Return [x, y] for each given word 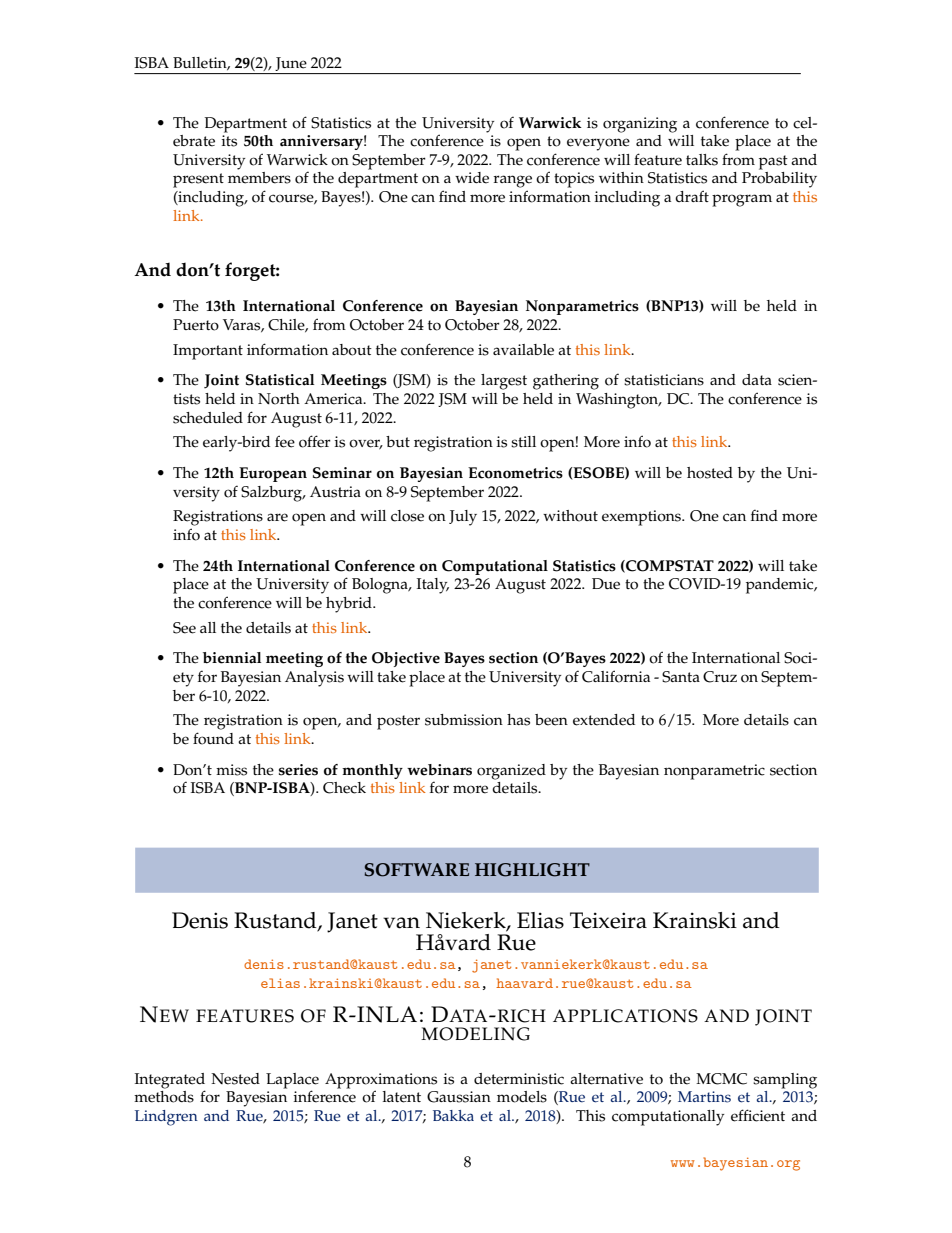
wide [472, 178]
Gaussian [459, 1097]
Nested [235, 1079]
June [291, 64]
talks [702, 160]
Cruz [720, 677]
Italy [433, 586]
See [184, 628]
